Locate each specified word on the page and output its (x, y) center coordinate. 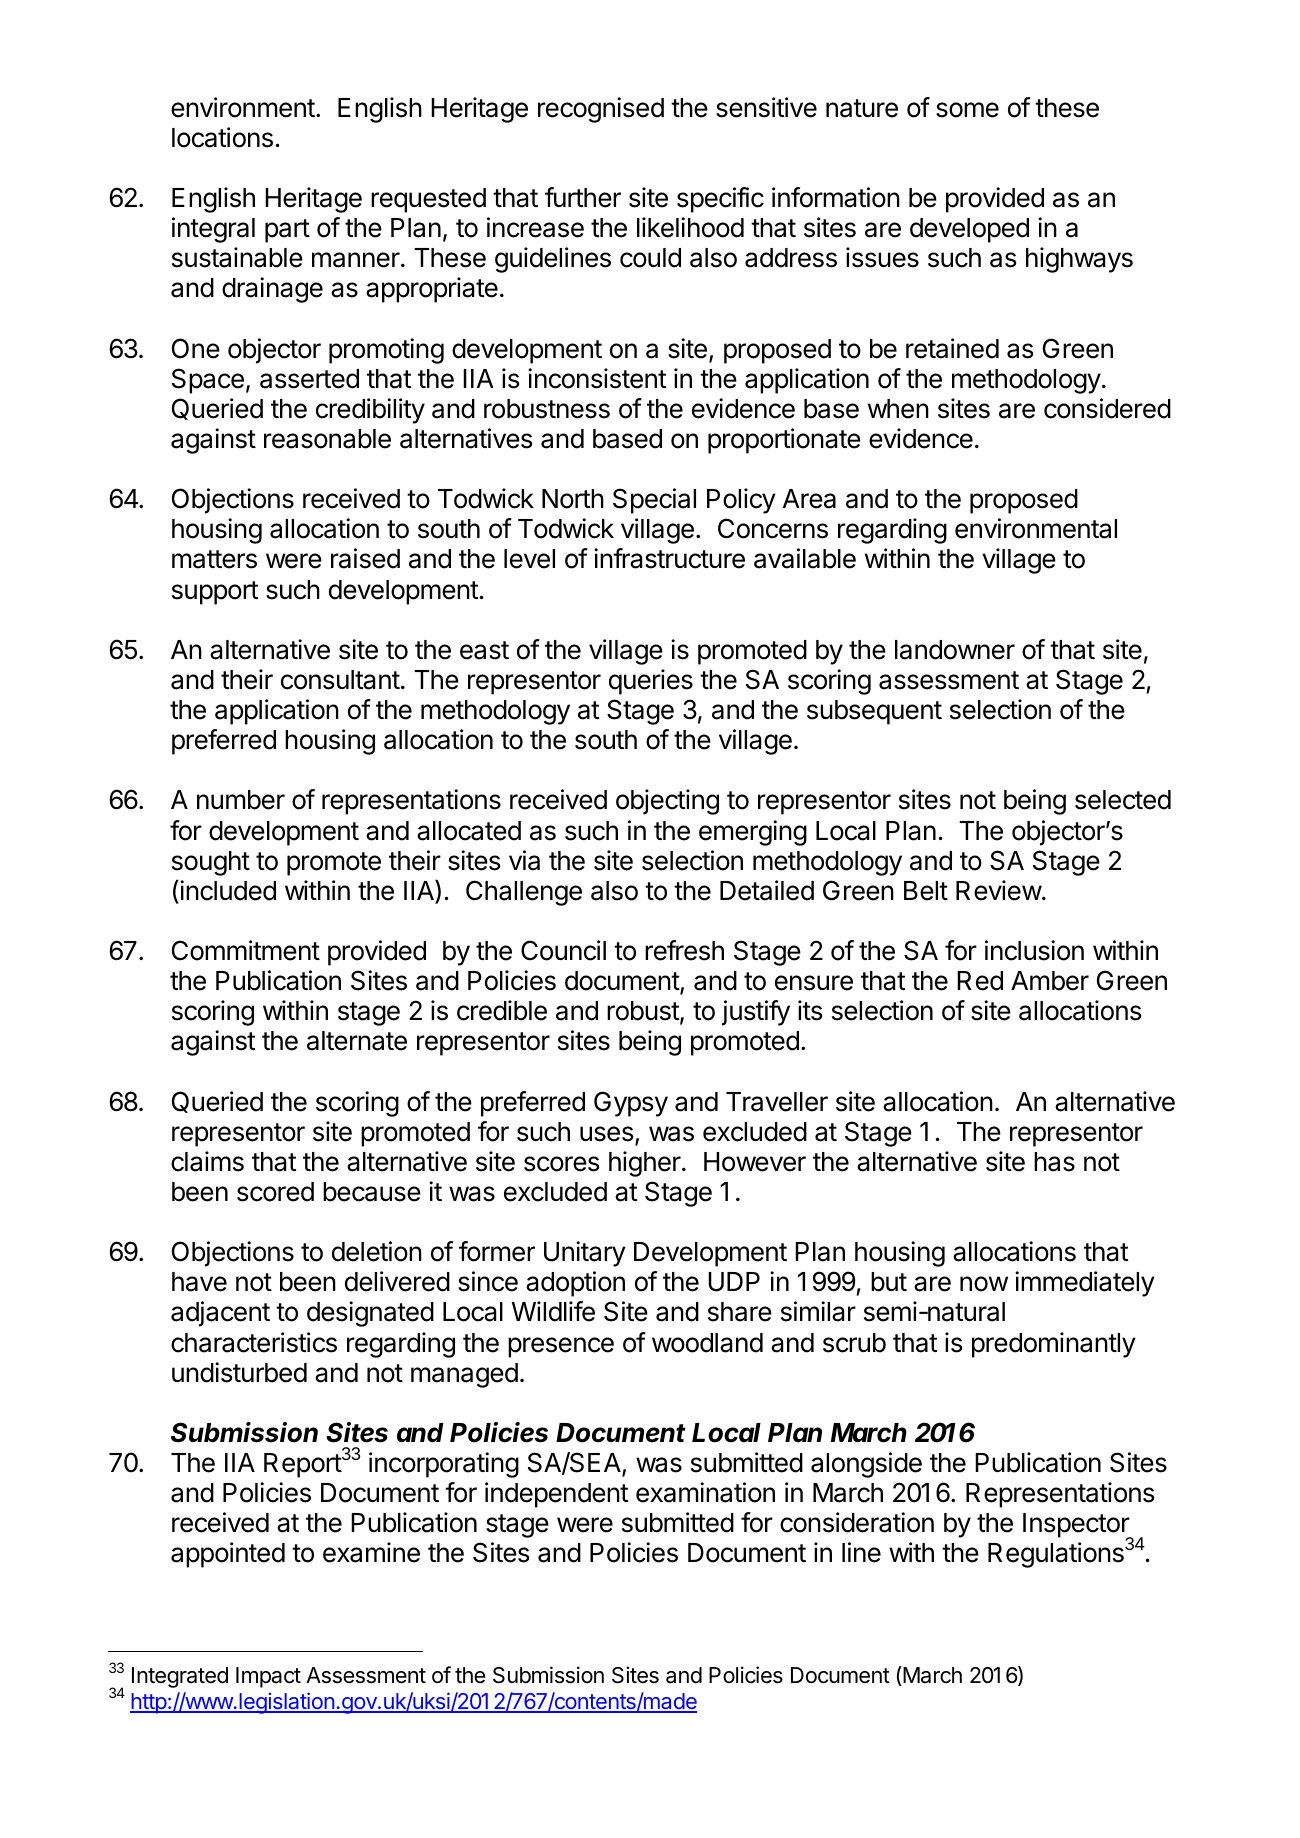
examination (705, 1492)
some (967, 110)
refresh (684, 950)
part (287, 231)
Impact (268, 1677)
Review (999, 890)
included (227, 890)
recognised (601, 110)
